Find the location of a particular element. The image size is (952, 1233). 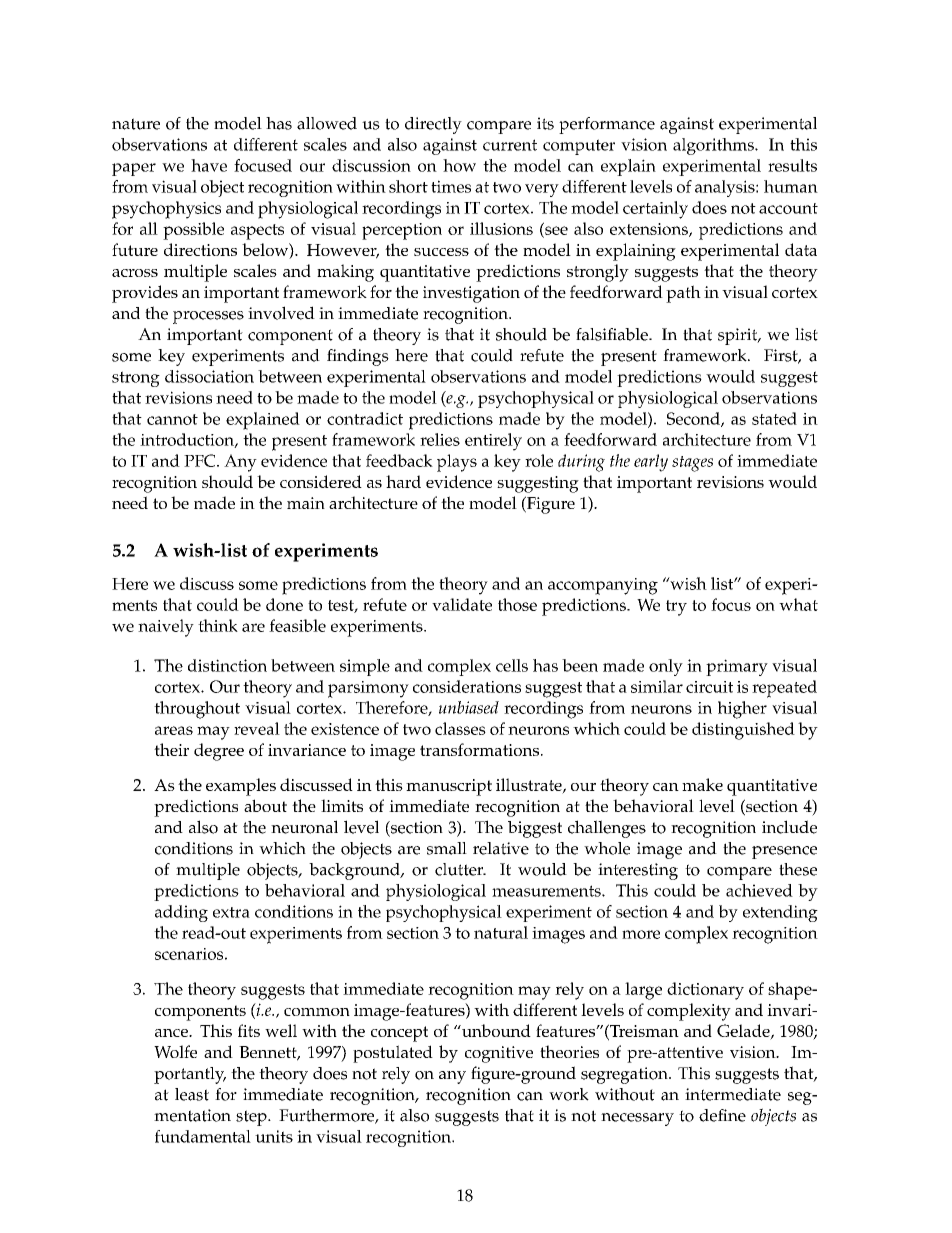

stages is located at coordinates (692, 464).
